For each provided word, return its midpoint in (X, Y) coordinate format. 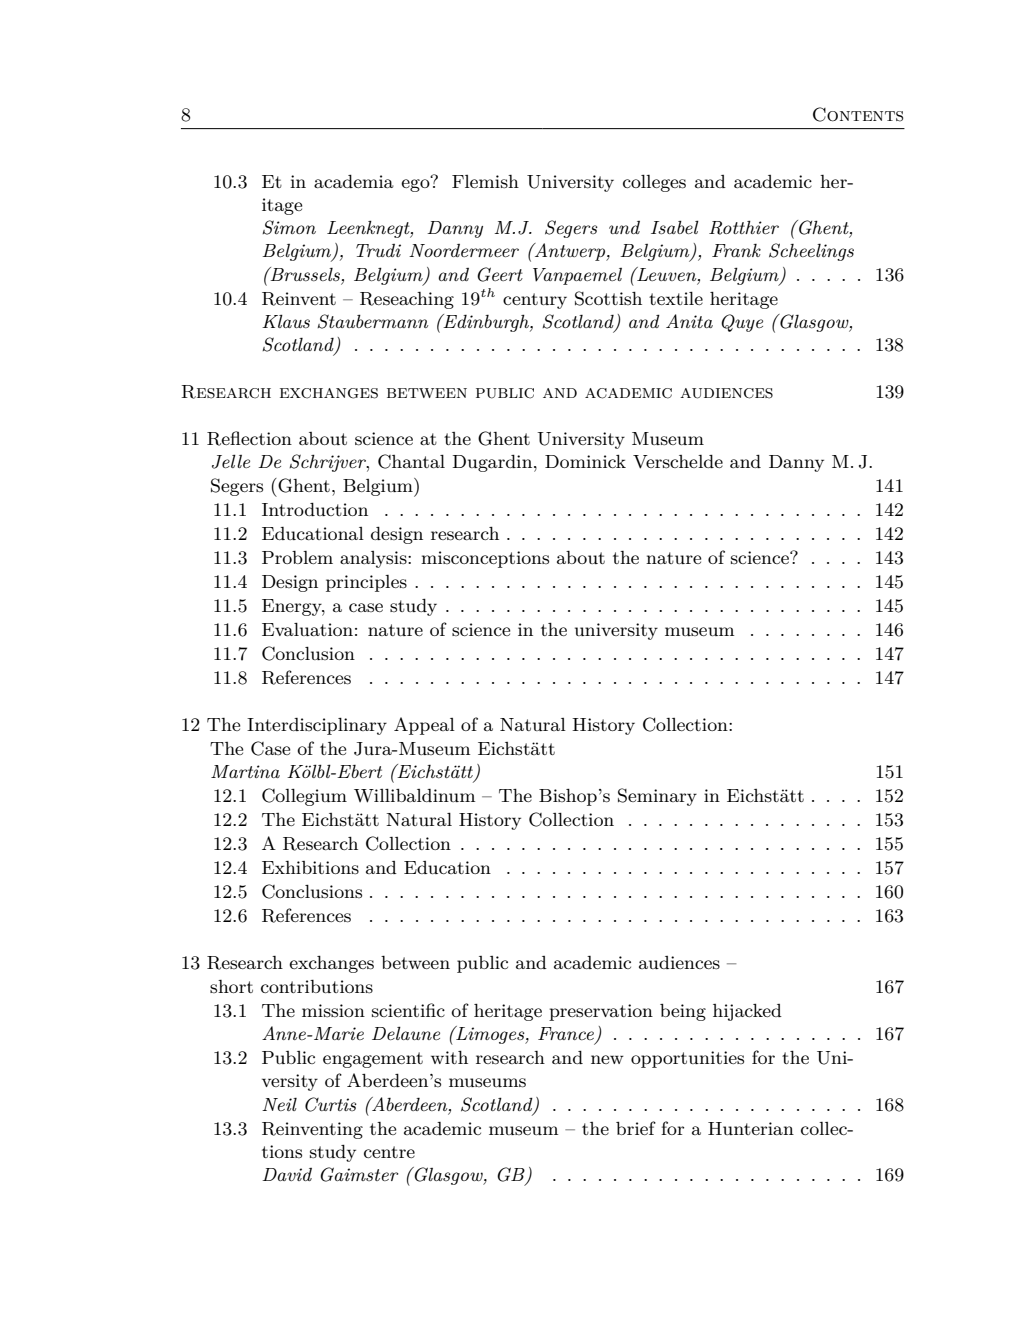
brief (636, 1128)
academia (354, 181)
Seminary (657, 797)
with (449, 1057)
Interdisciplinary (317, 726)
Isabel (675, 227)
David (287, 1174)
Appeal (424, 726)
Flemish (485, 182)
